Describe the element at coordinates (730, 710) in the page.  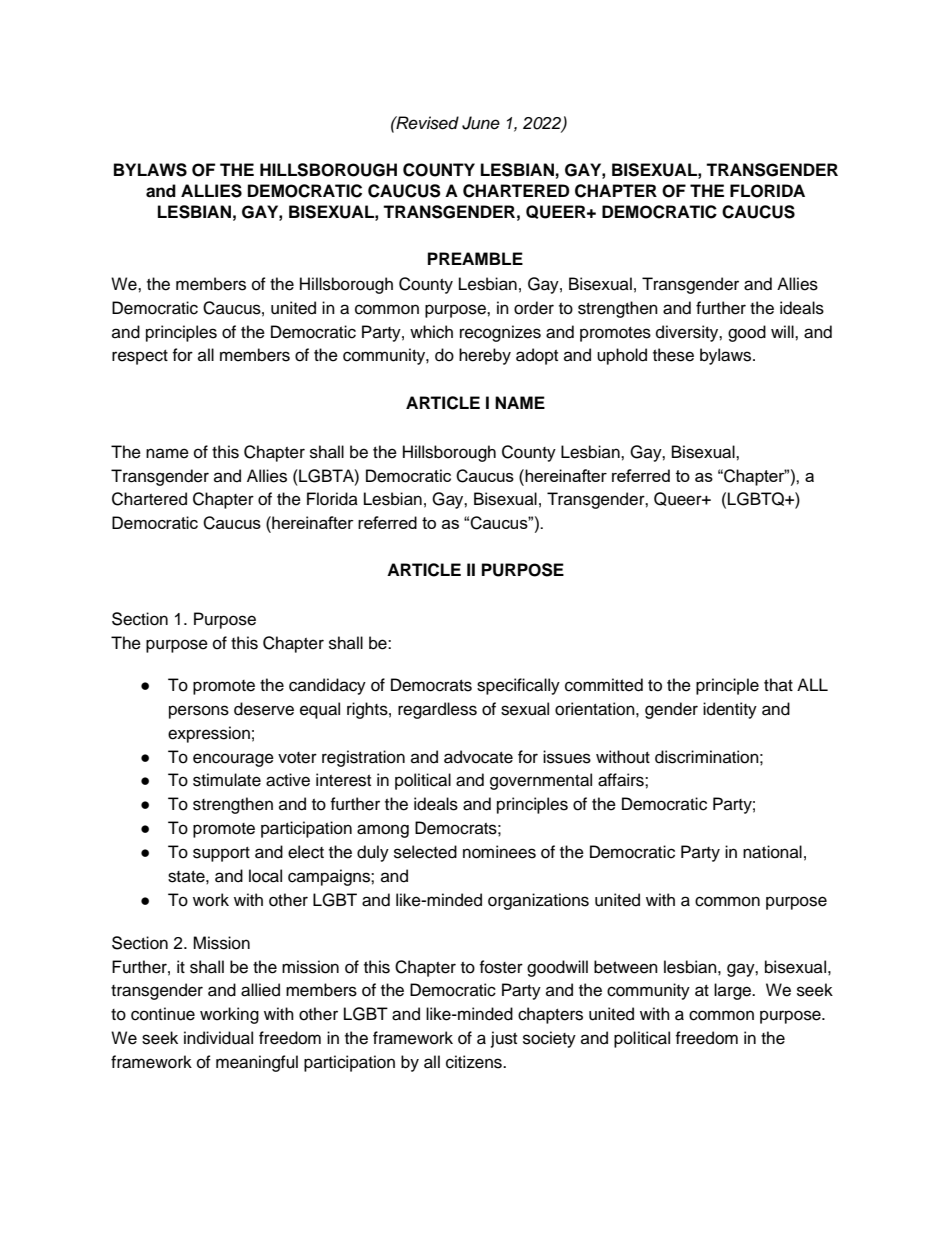
I see `identity` at that location.
